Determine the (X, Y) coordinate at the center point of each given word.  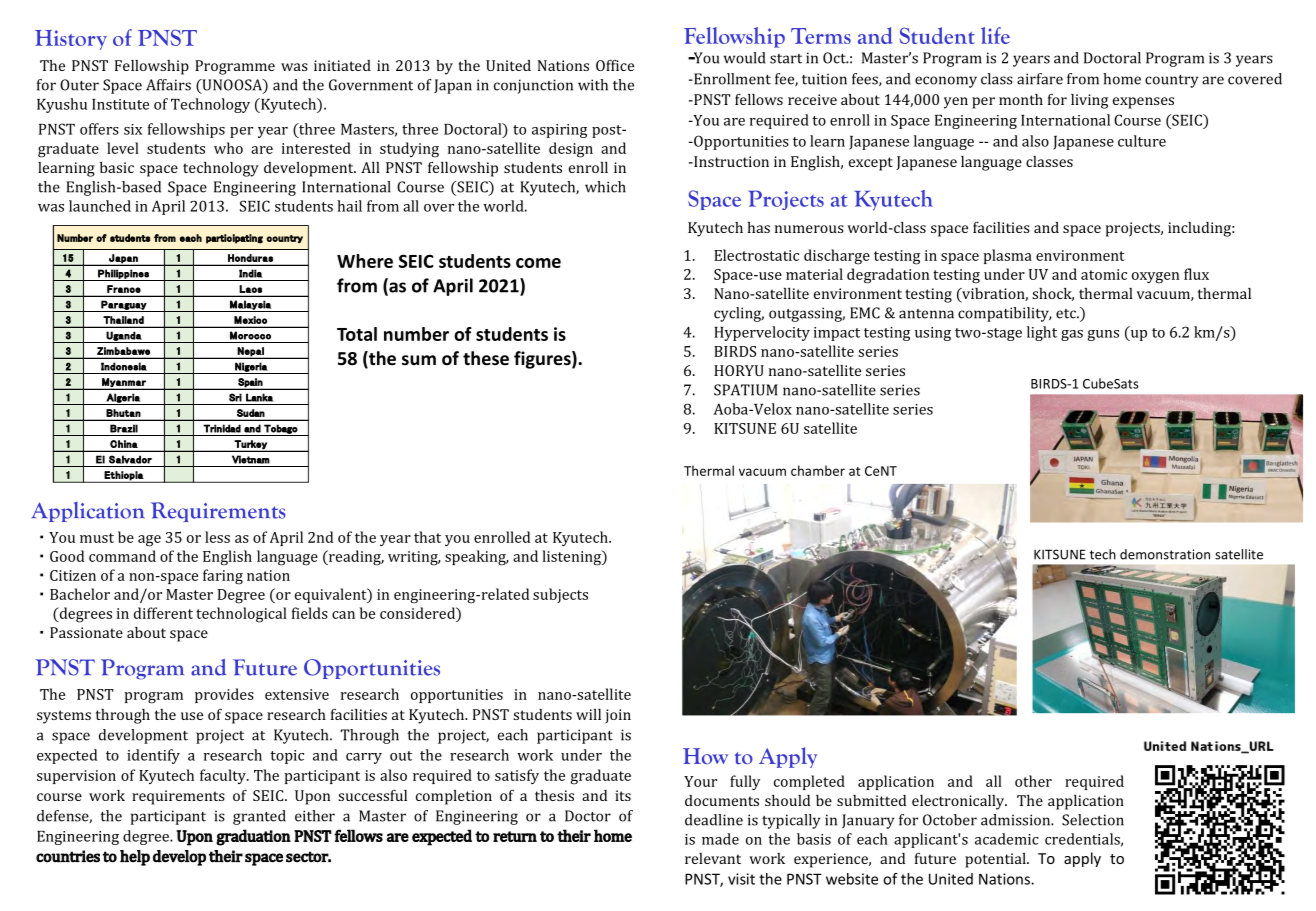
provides (224, 695)
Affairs (168, 85)
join (618, 716)
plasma (1007, 256)
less (217, 537)
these (486, 358)
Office (615, 65)
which (605, 187)
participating (234, 239)
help (135, 858)
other (1033, 781)
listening (573, 558)
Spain (250, 383)
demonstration (1165, 554)
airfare (1040, 79)
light (1042, 333)
